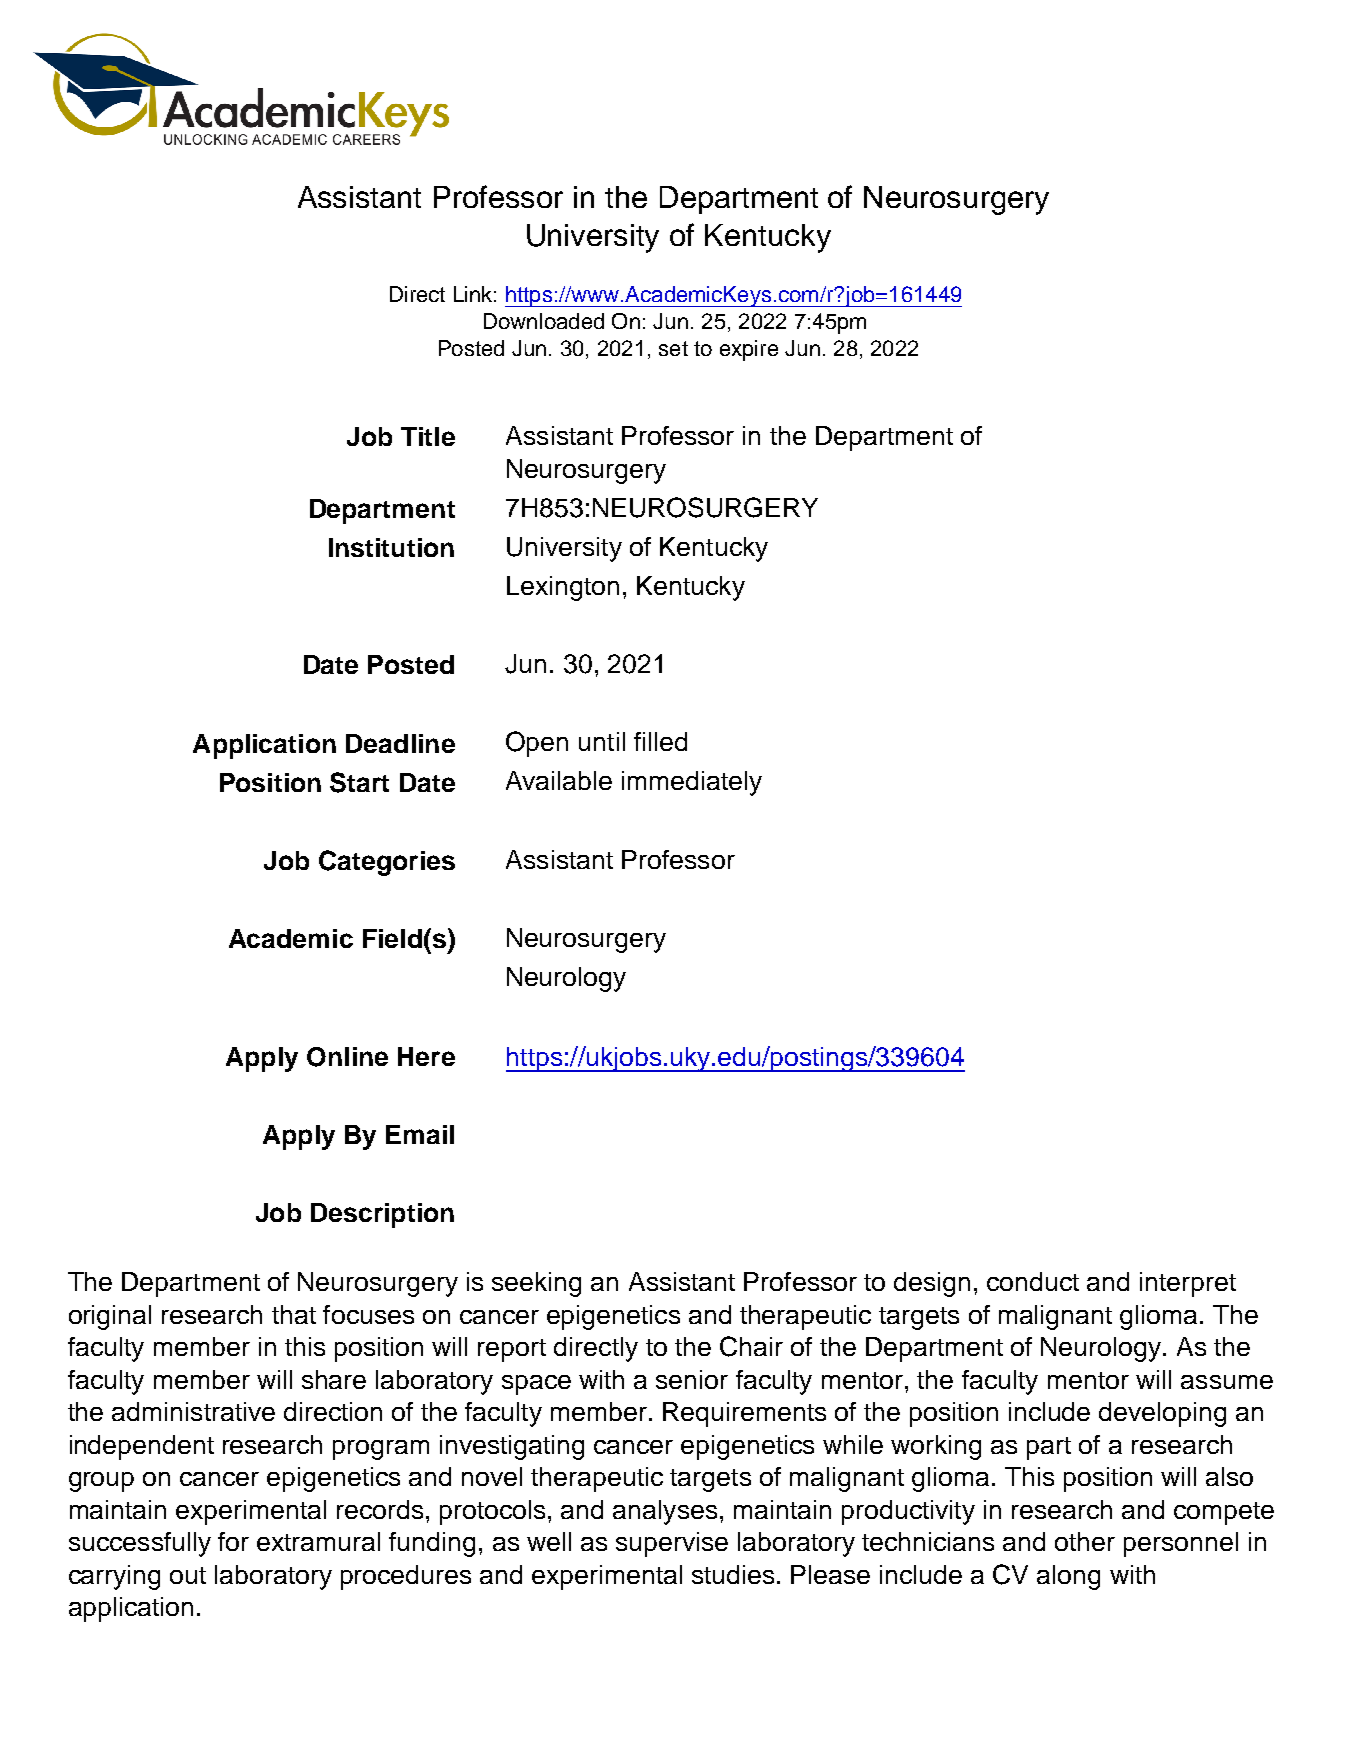 This image has height=1755, width=1356. What do you see at coordinates (660, 741) in the image?
I see `filled` at bounding box center [660, 741].
